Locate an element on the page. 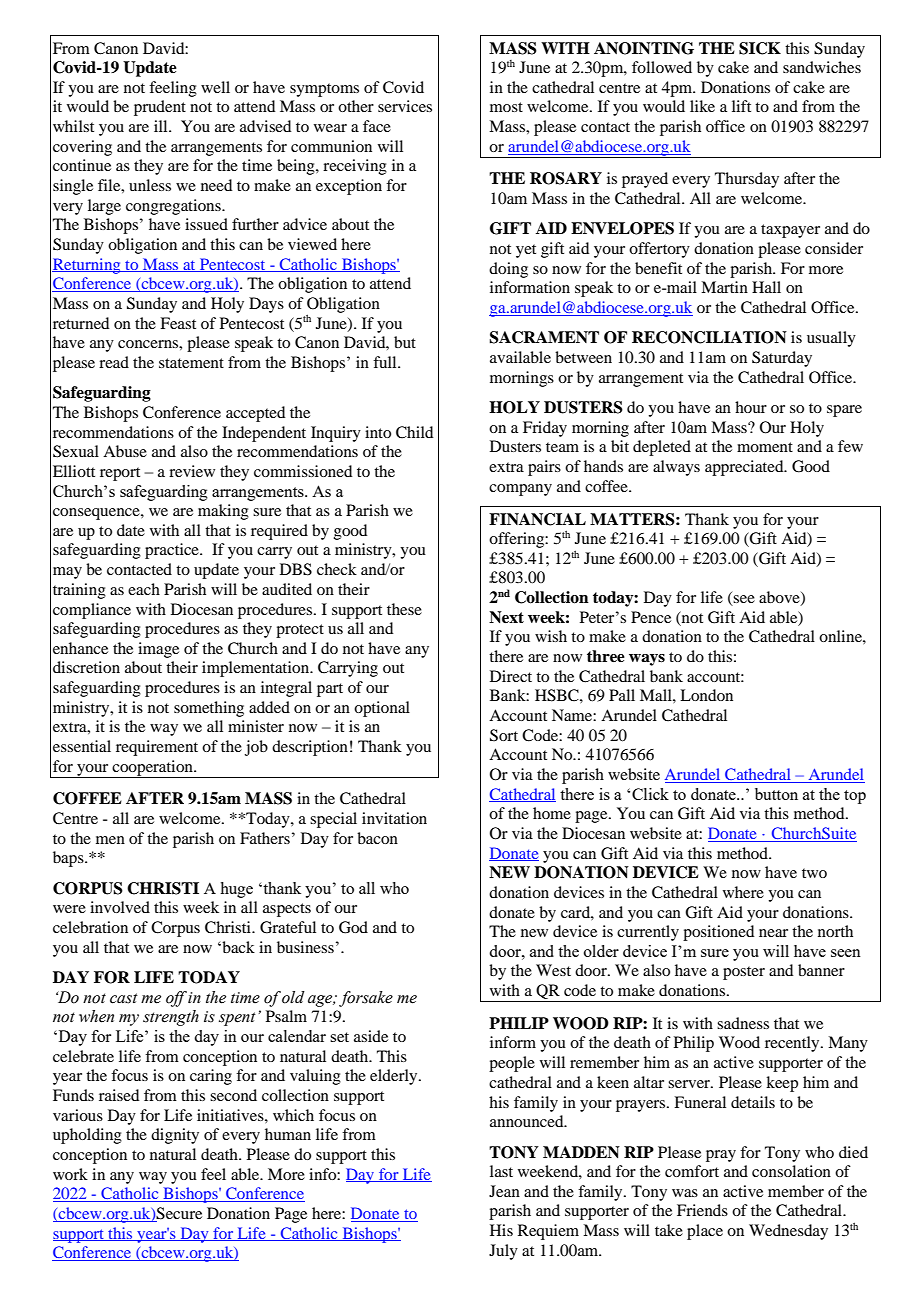  FINANCIAL is located at coordinates (537, 519).
